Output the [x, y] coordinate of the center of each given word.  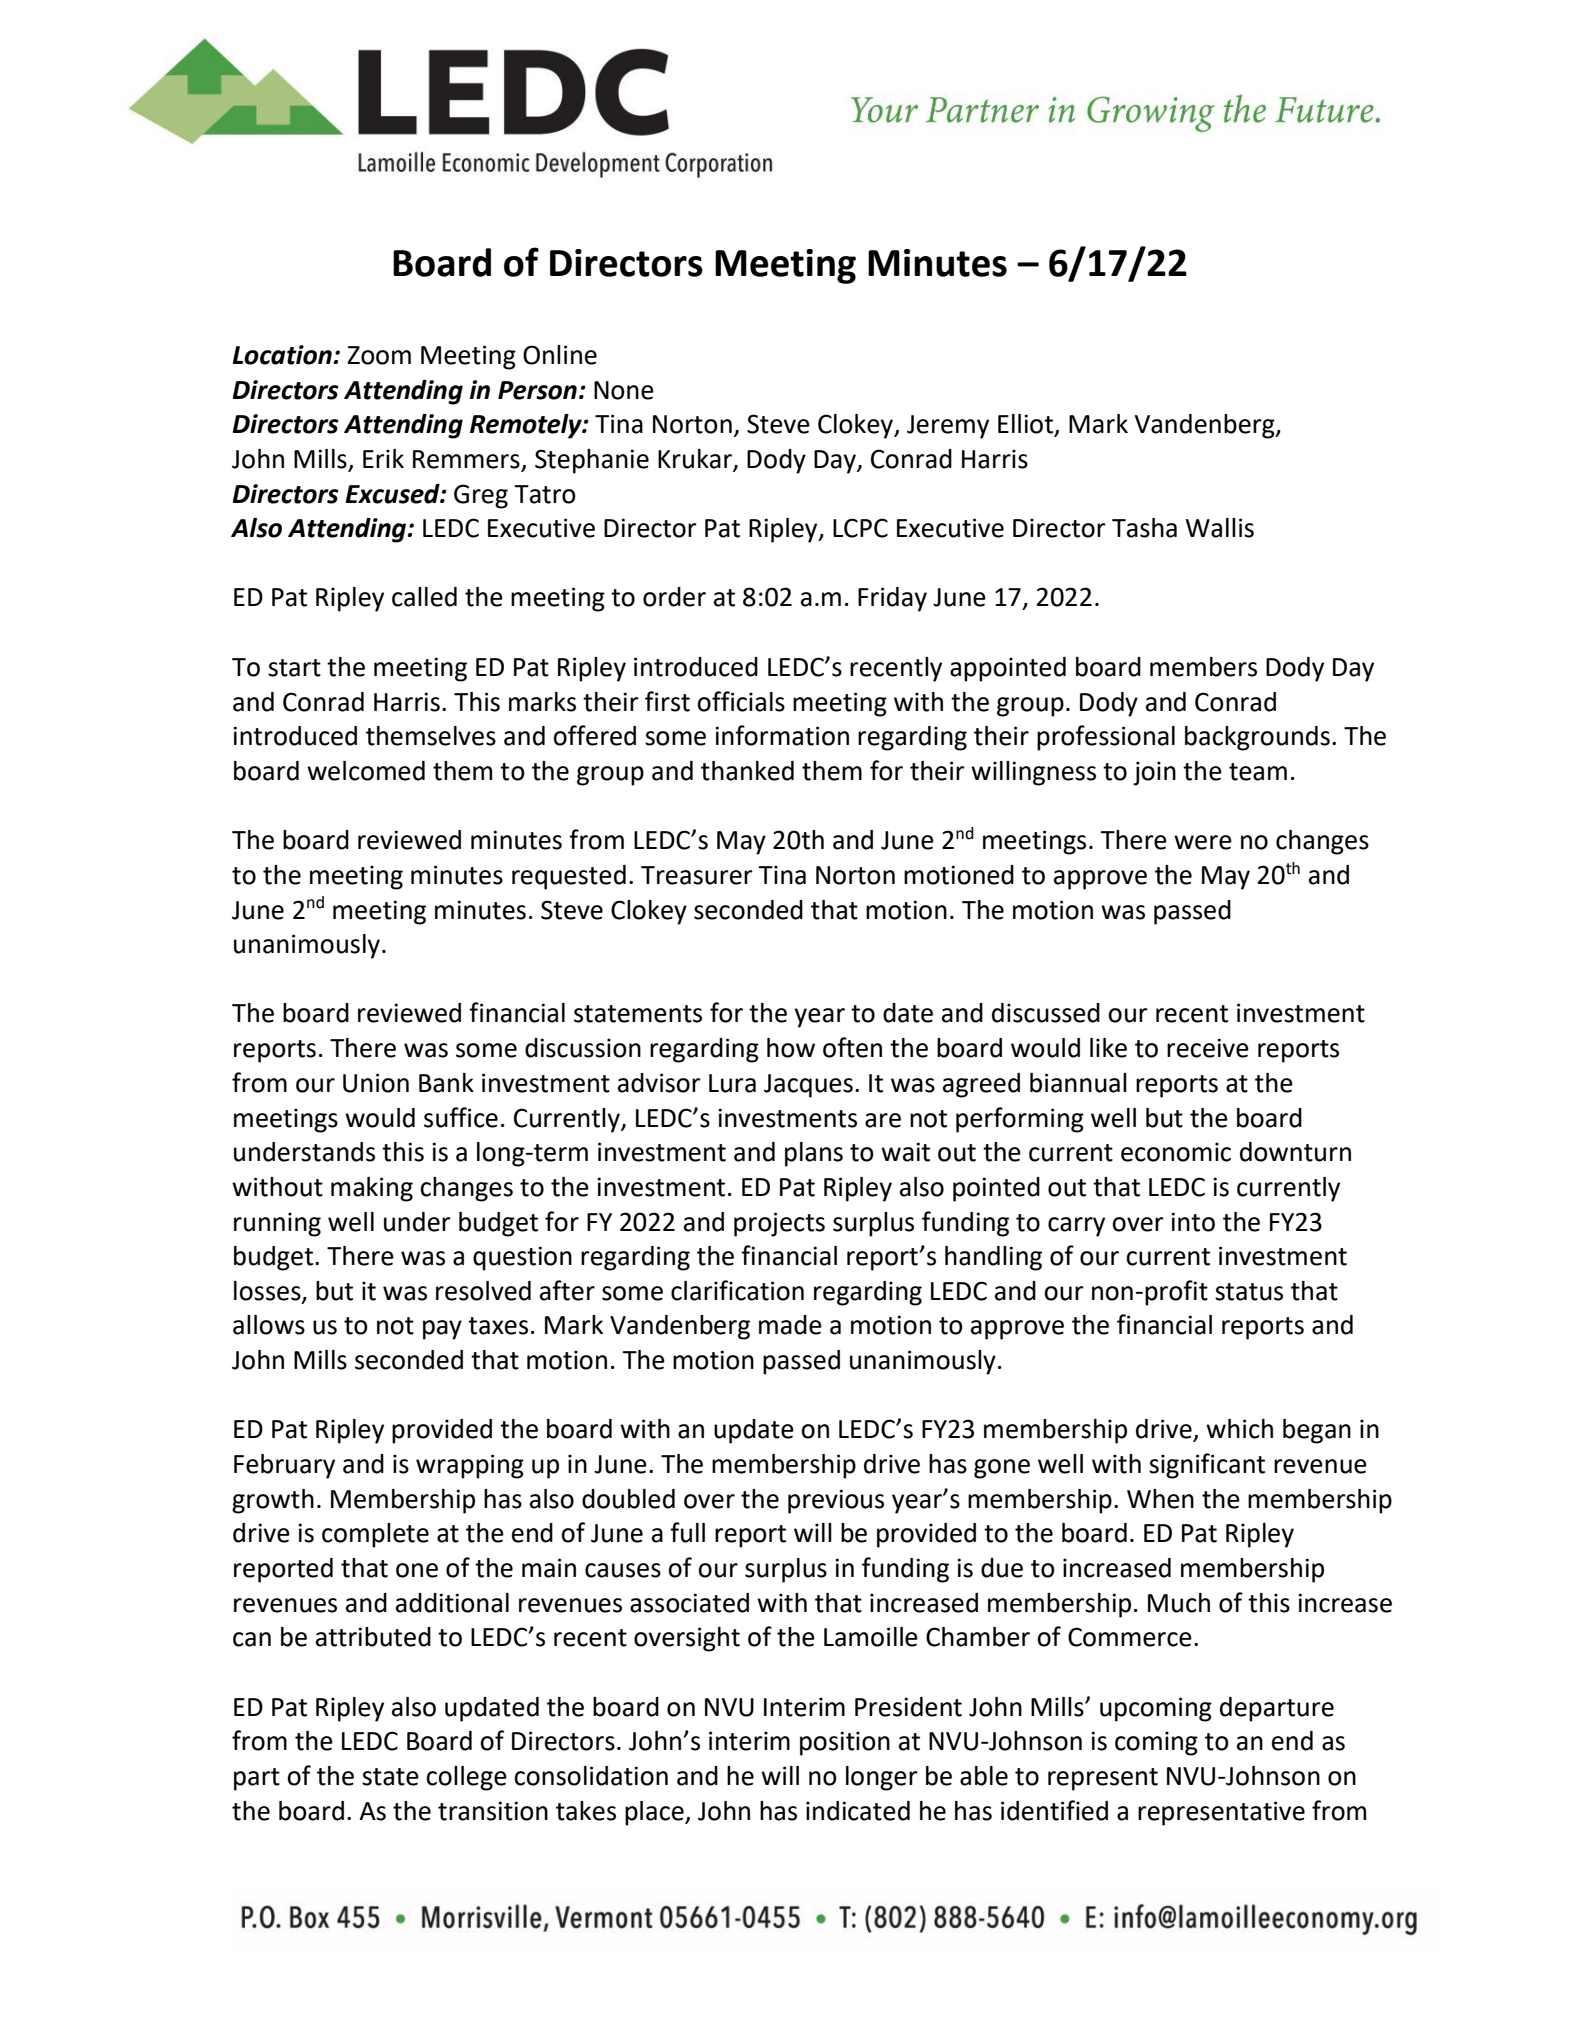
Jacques [808, 1086]
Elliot [1026, 425]
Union [376, 1083]
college [466, 1778]
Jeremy [948, 427]
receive [1208, 1048]
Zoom [379, 355]
